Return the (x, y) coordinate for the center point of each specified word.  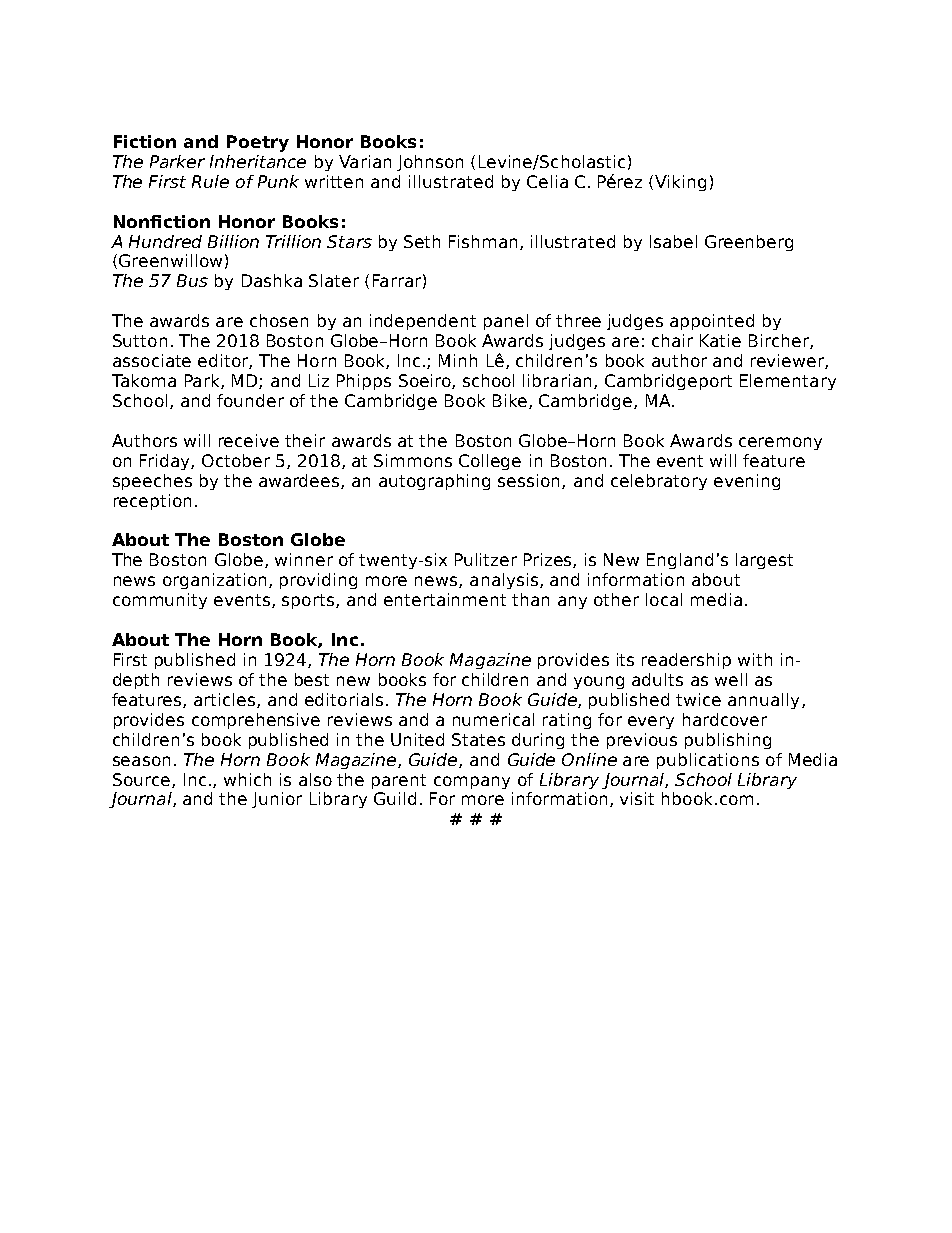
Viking (680, 183)
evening (747, 482)
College (490, 462)
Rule (210, 181)
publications (708, 761)
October (236, 460)
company (472, 782)
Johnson (430, 163)
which (247, 779)
